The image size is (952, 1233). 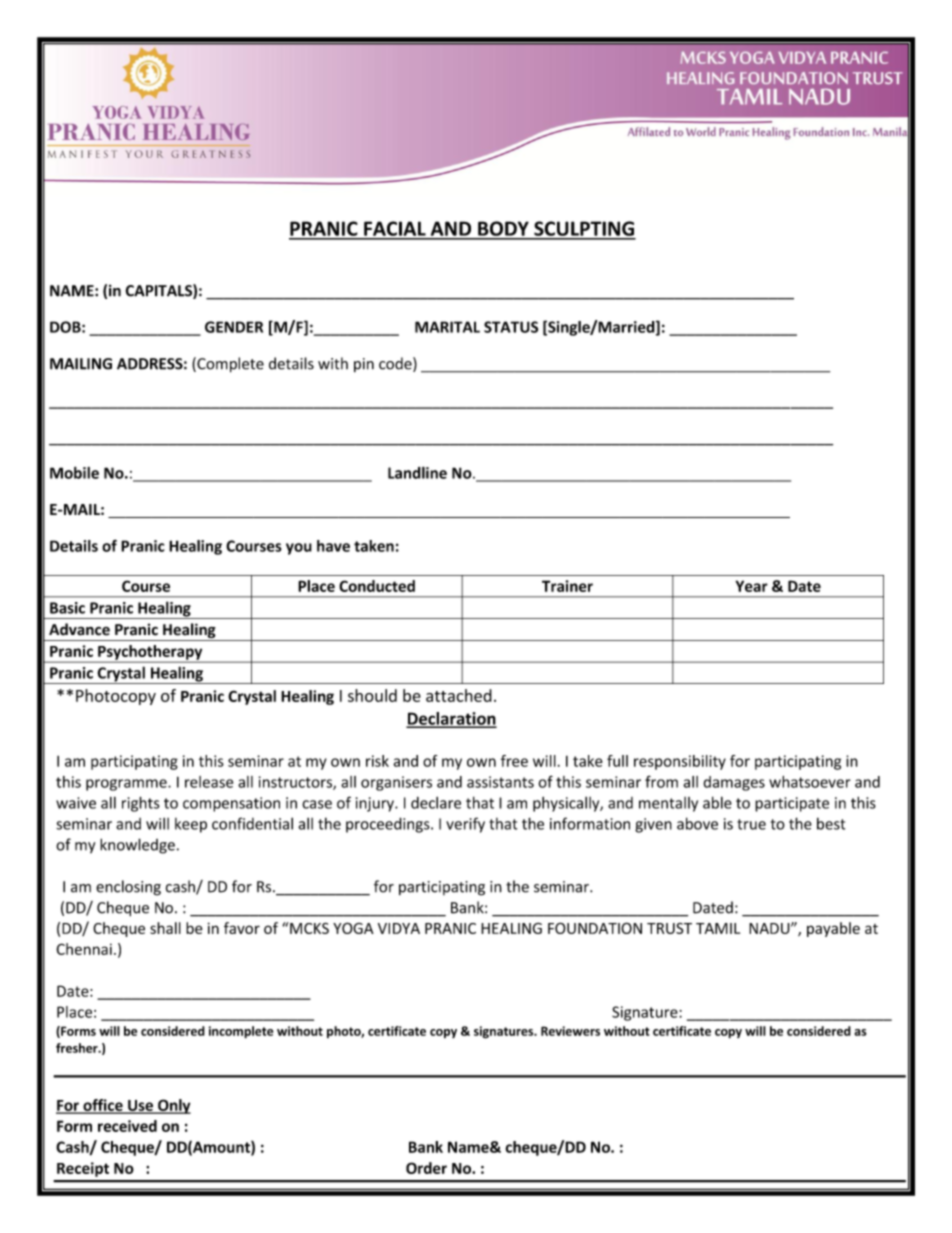 I want to click on MARITAL, so click(x=447, y=327).
